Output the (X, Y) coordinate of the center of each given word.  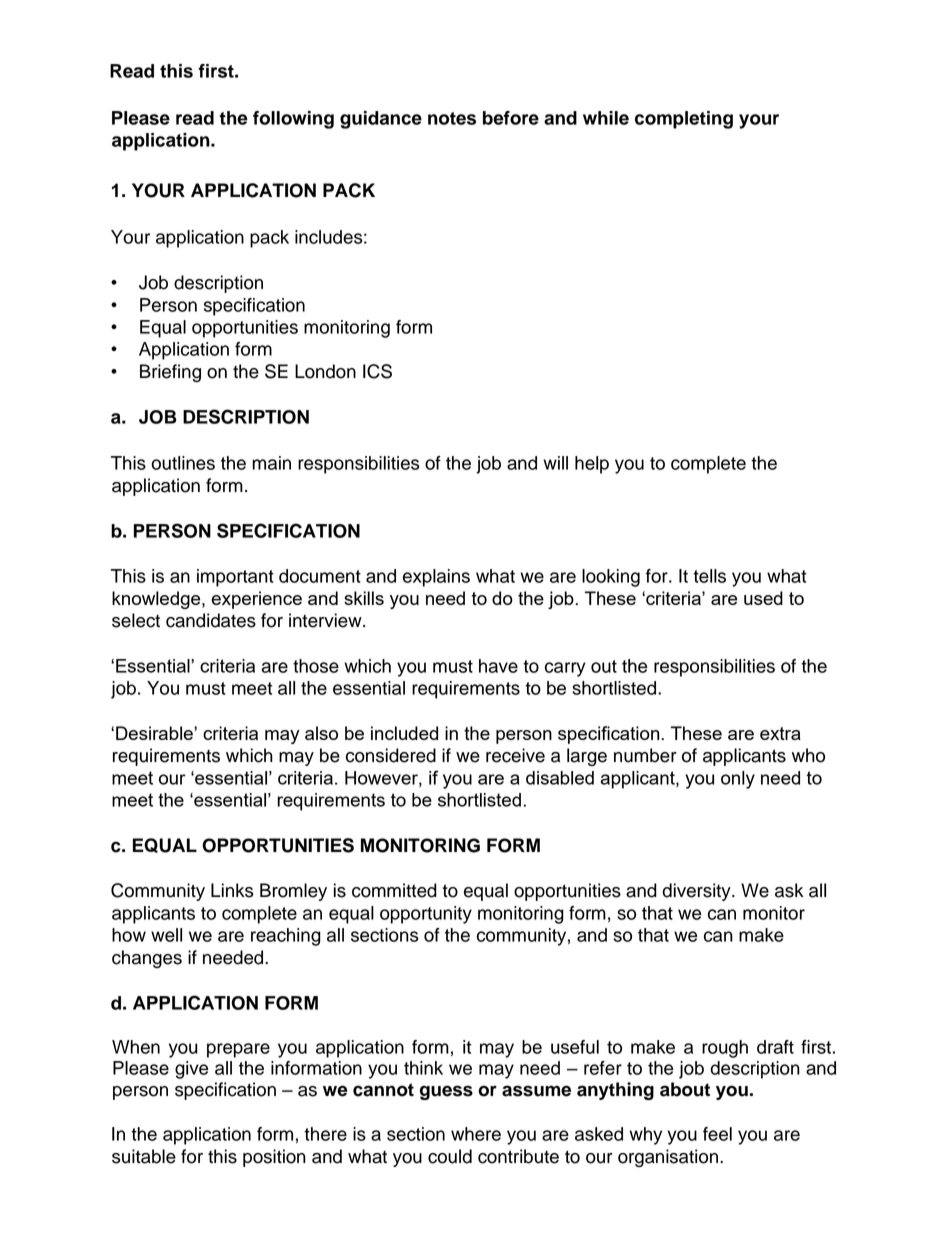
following (293, 120)
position (274, 1158)
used (763, 598)
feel (717, 1134)
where (476, 1134)
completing (684, 120)
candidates (211, 620)
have (498, 666)
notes (452, 118)
